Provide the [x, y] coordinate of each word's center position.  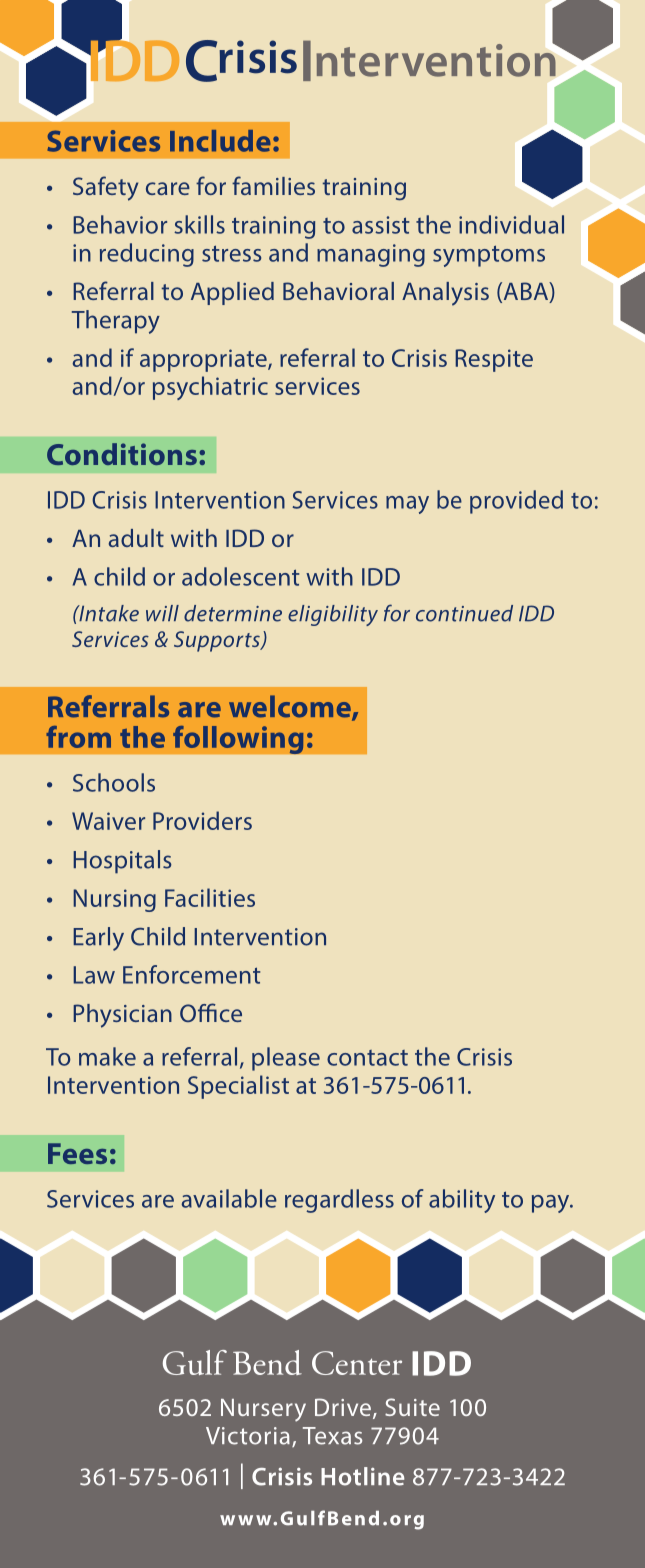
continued [464, 613]
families [273, 185]
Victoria [248, 1436]
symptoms [489, 256]
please [286, 1059]
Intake [108, 613]
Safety [105, 188]
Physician [122, 1016]
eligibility [333, 615]
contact [367, 1058]
